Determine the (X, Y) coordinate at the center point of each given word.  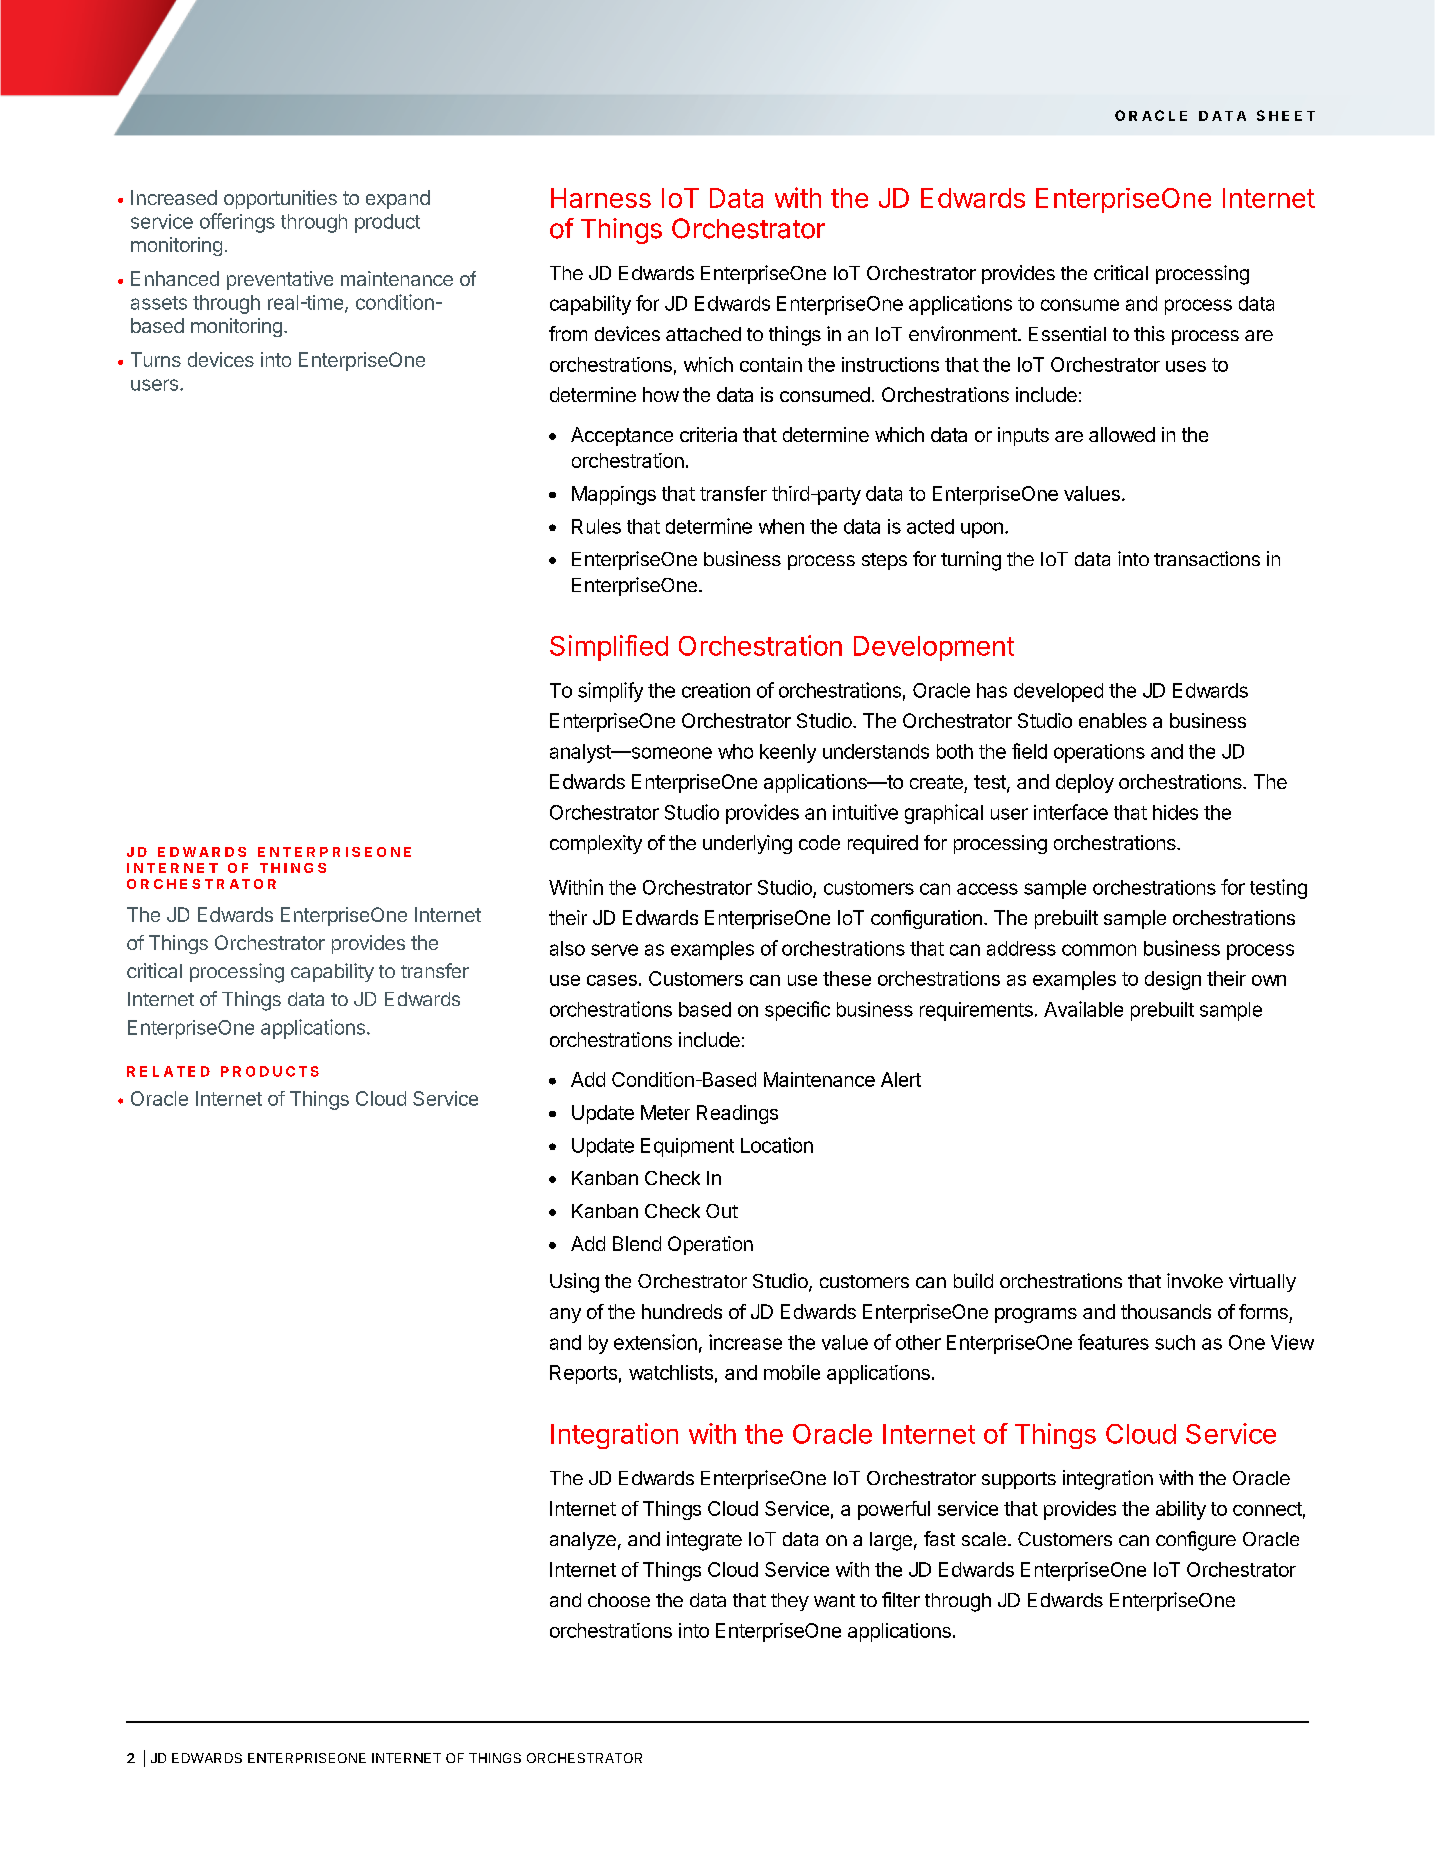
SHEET (1286, 115)
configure (1196, 1541)
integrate (704, 1541)
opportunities (280, 199)
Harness (601, 198)
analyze (583, 1541)
